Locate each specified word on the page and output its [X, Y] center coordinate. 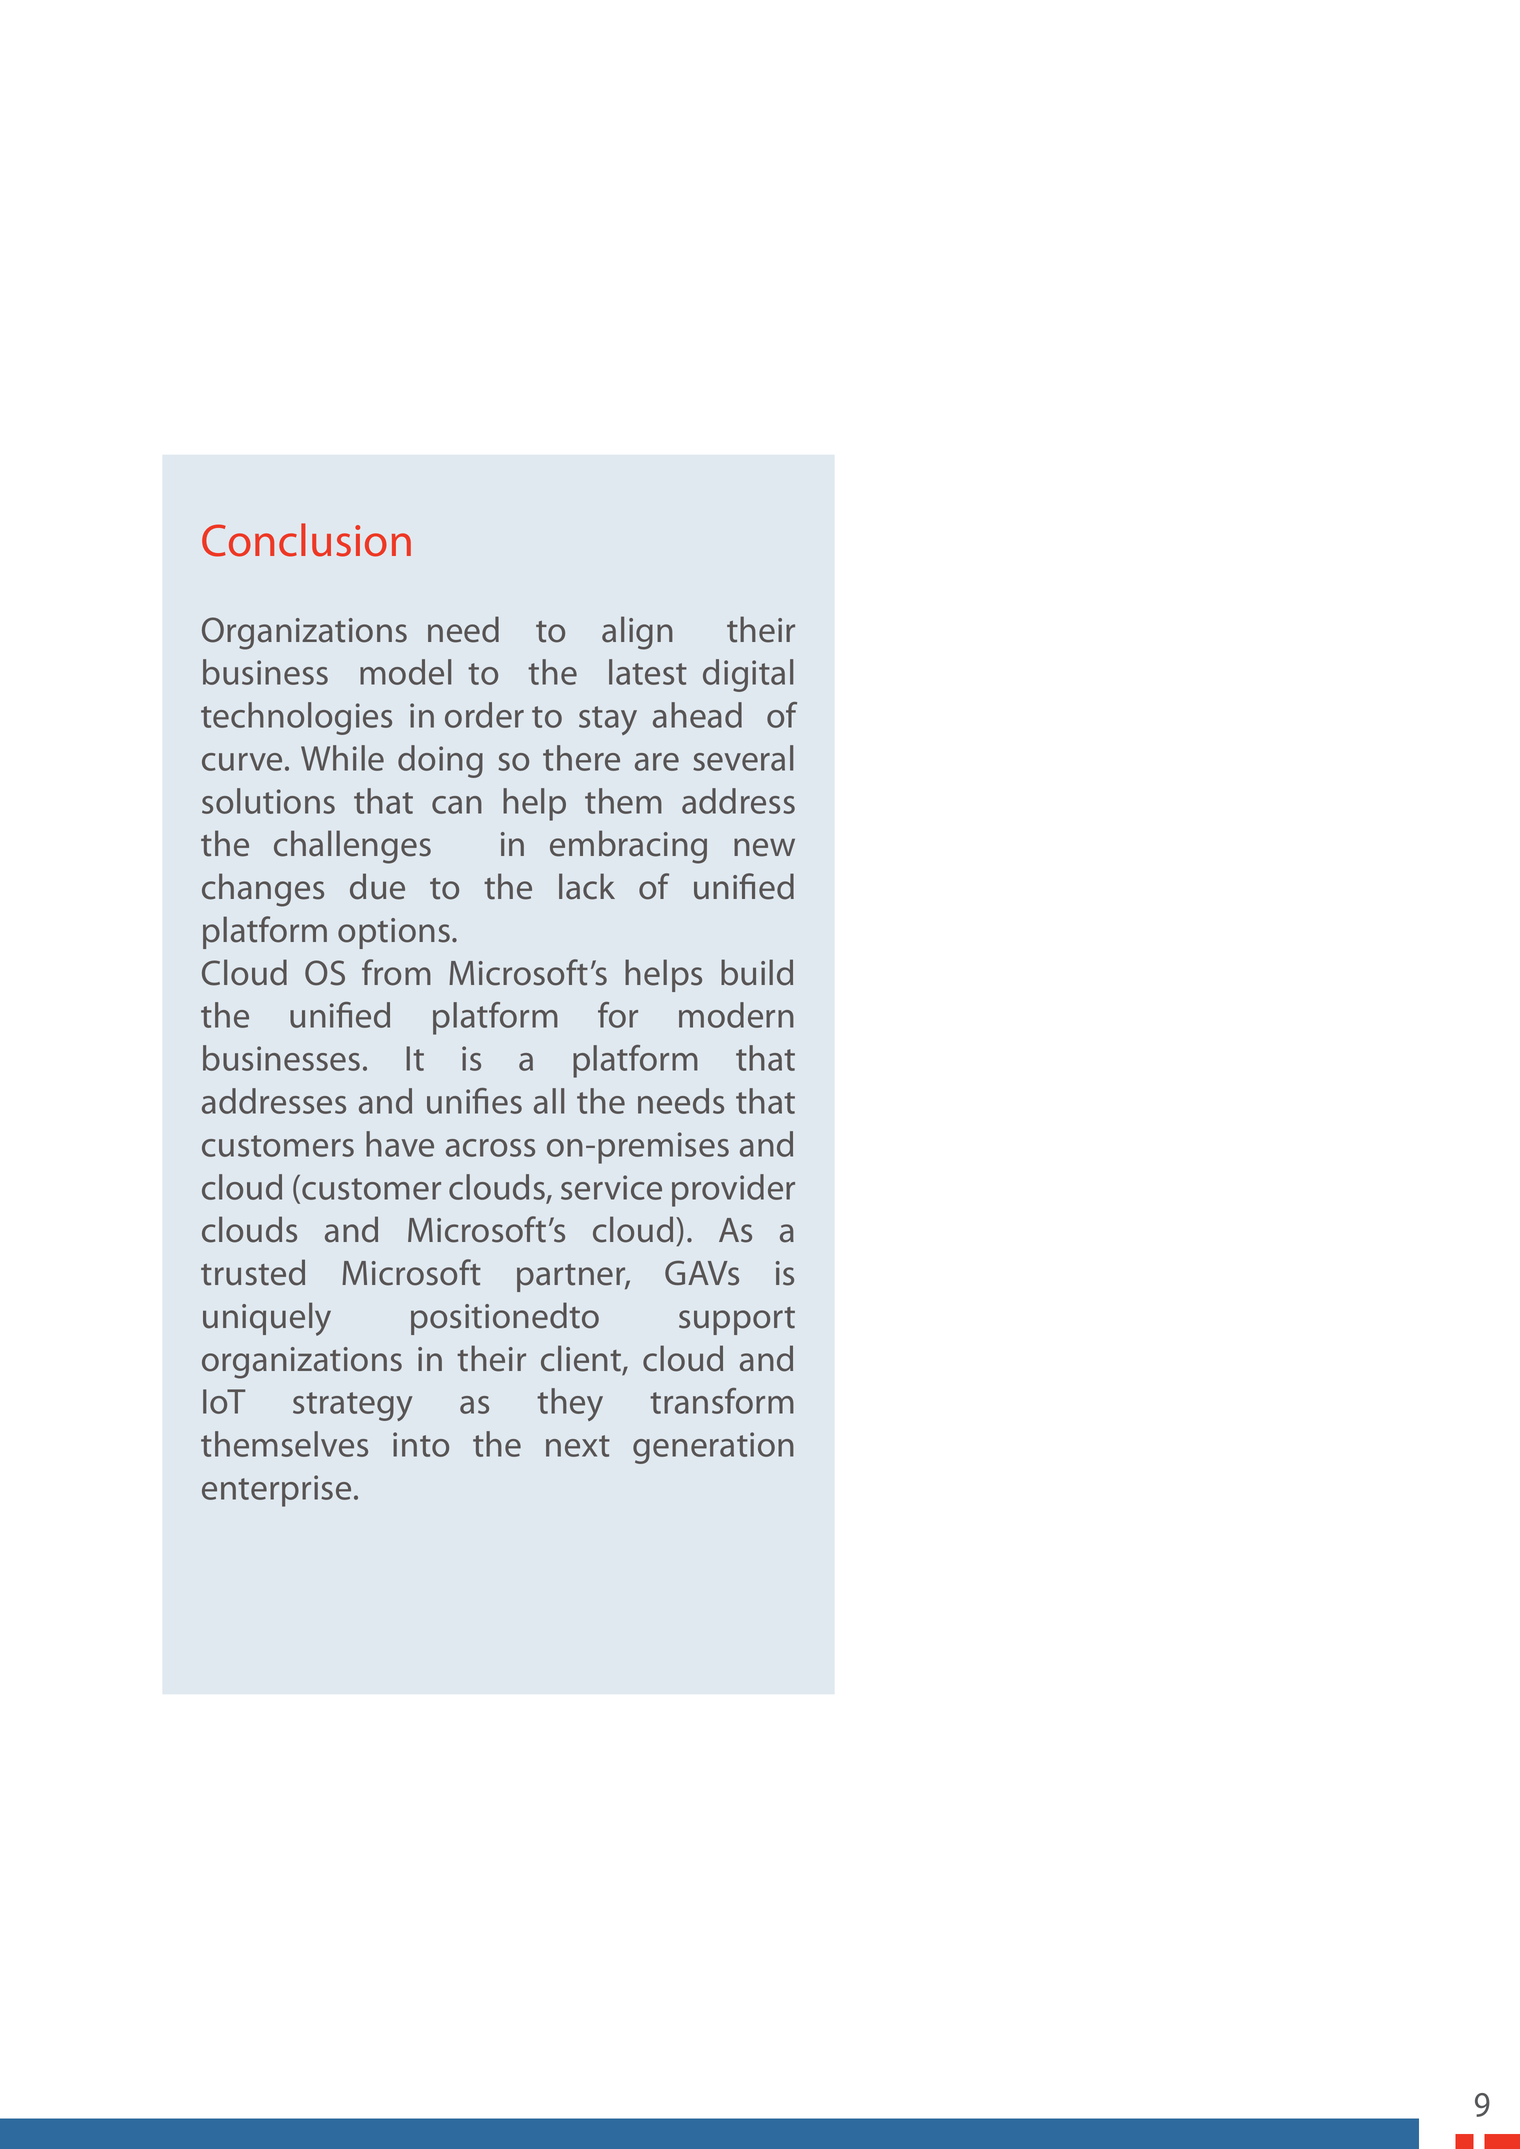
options [394, 933]
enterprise [276, 1491]
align [637, 633]
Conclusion [306, 540]
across [490, 1148]
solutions [268, 801]
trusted [253, 1272]
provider [733, 1190]
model [405, 672]
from [396, 972]
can [457, 805]
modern [736, 1015]
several [743, 758]
